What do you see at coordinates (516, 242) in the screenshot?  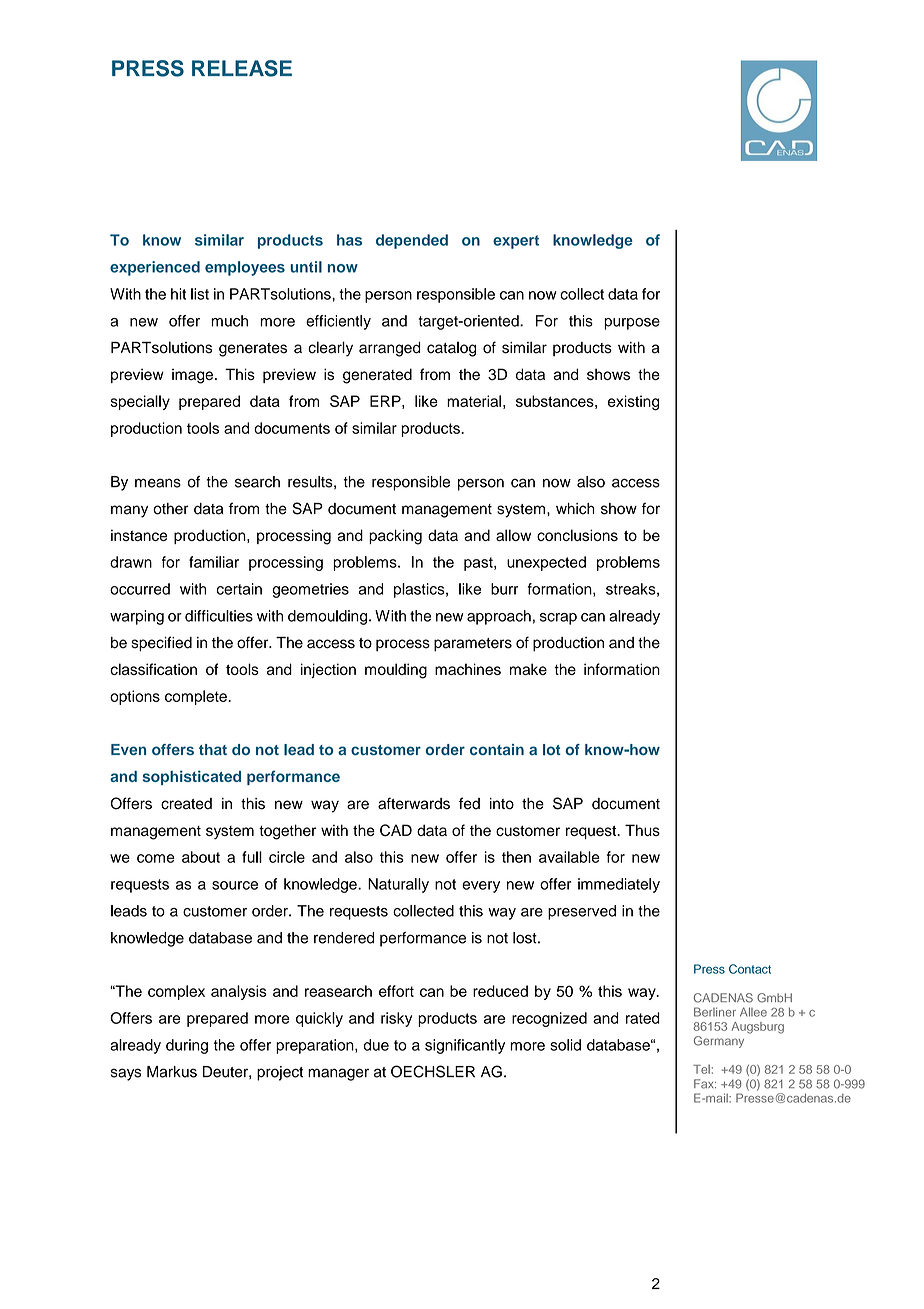 I see `expert` at bounding box center [516, 242].
